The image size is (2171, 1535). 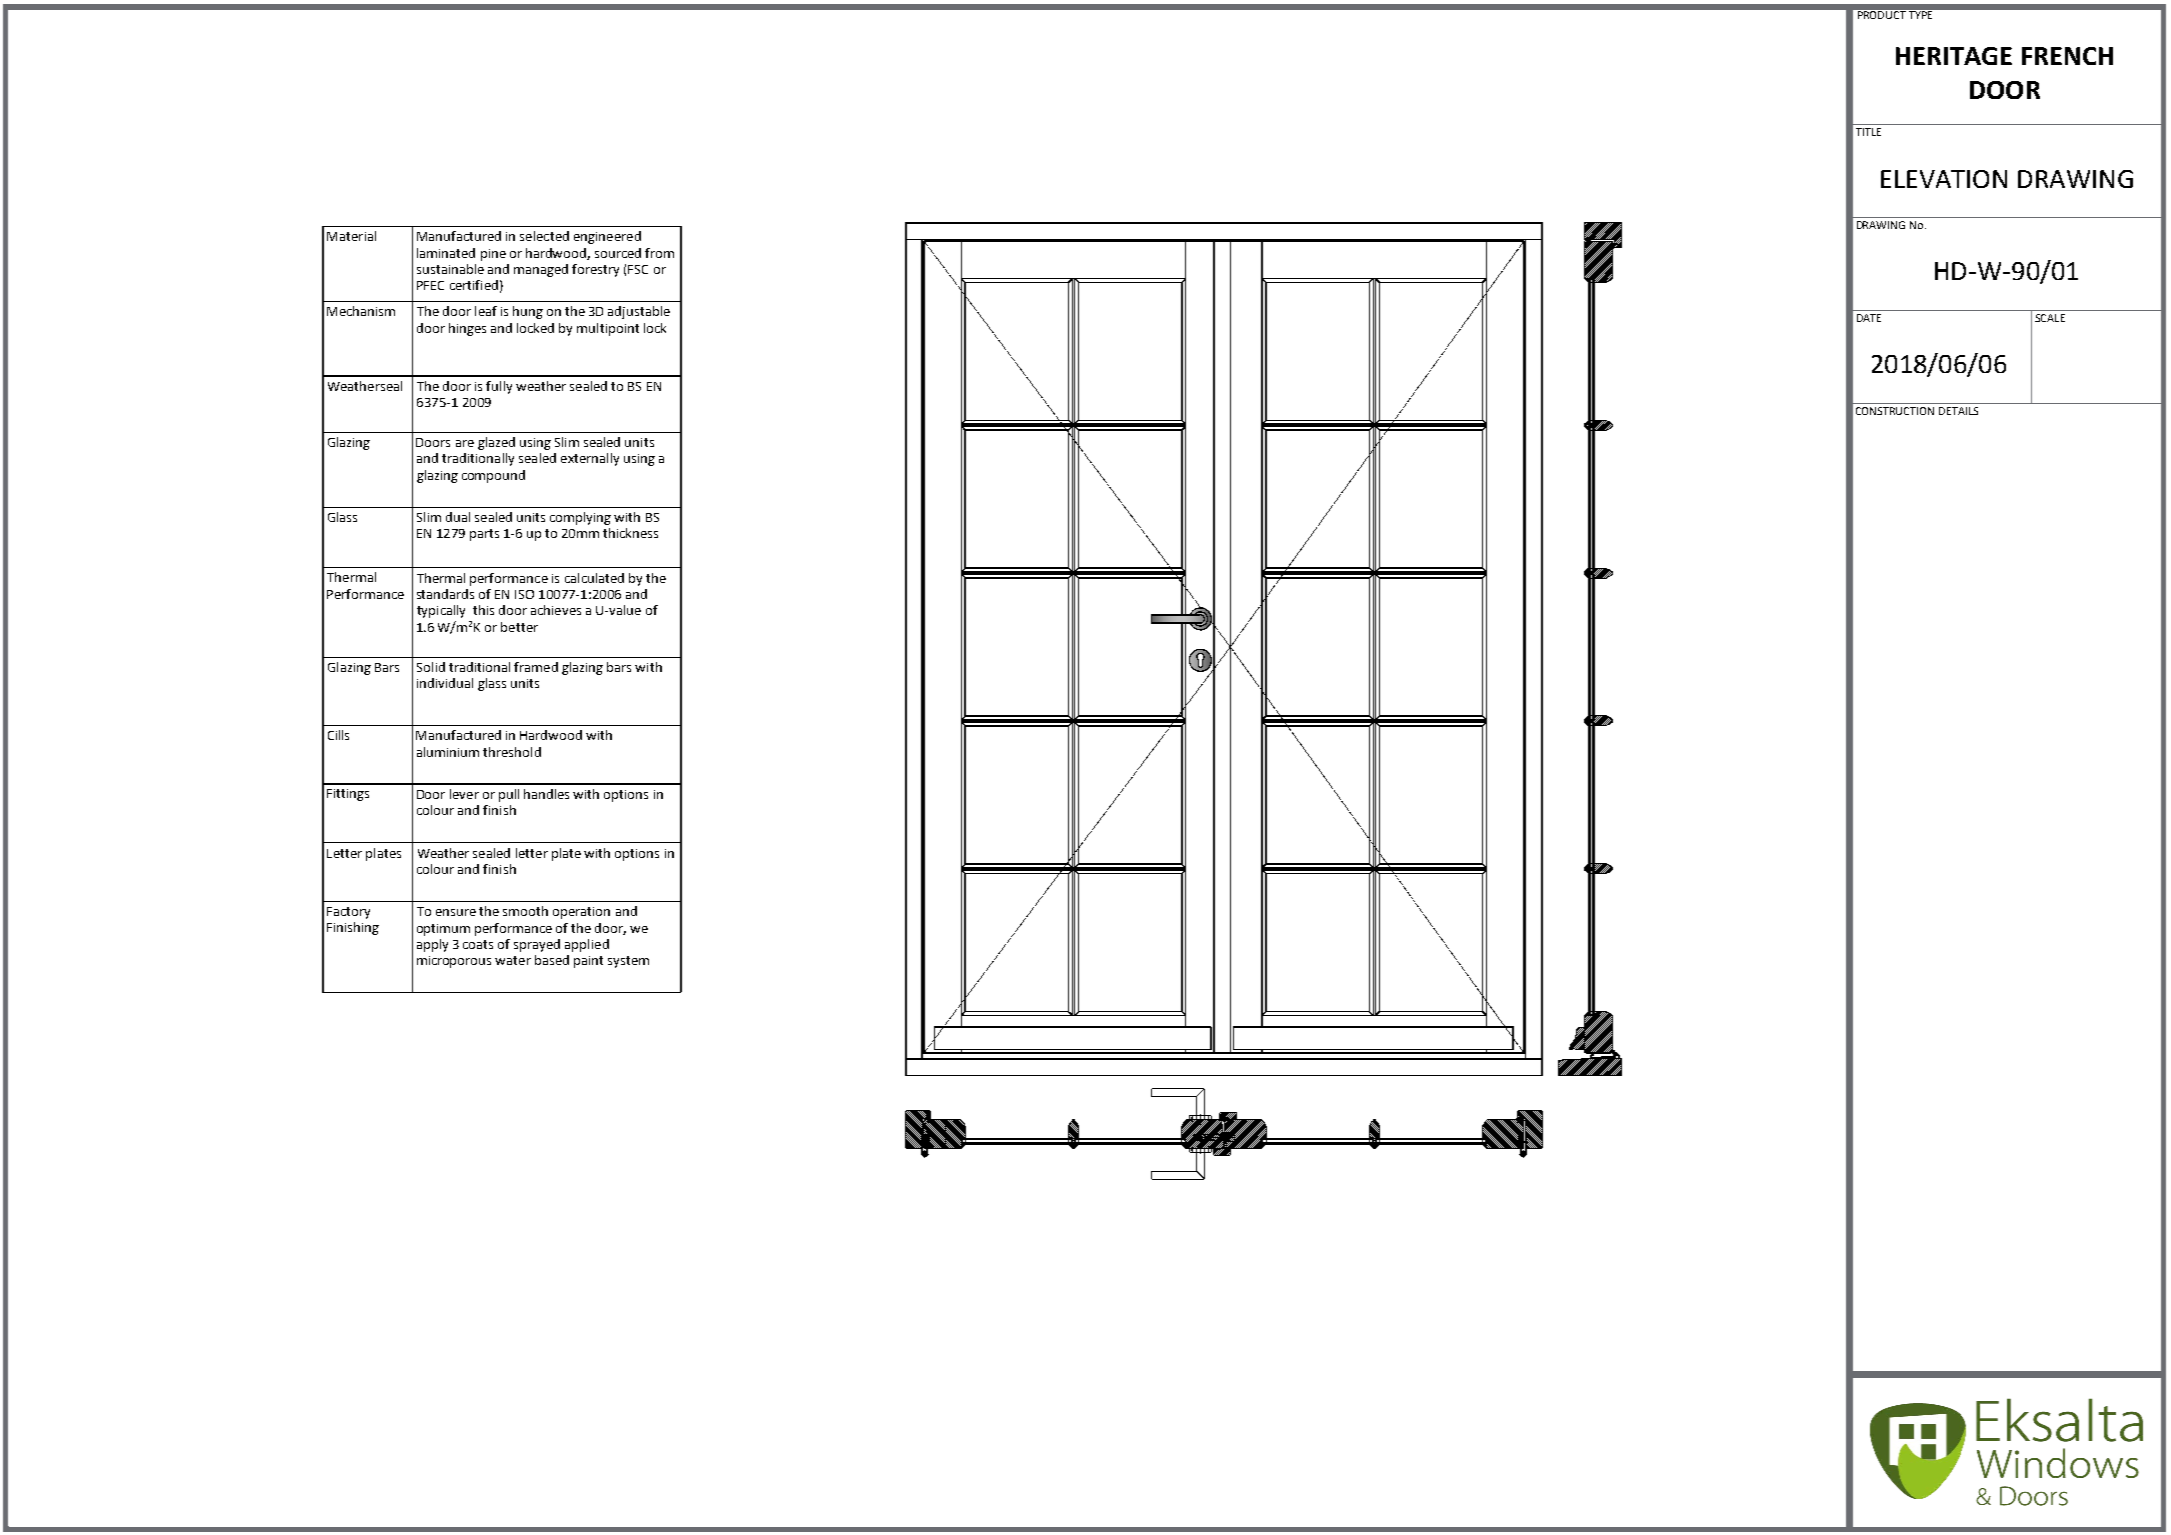 I want to click on thickness, so click(x=630, y=533).
